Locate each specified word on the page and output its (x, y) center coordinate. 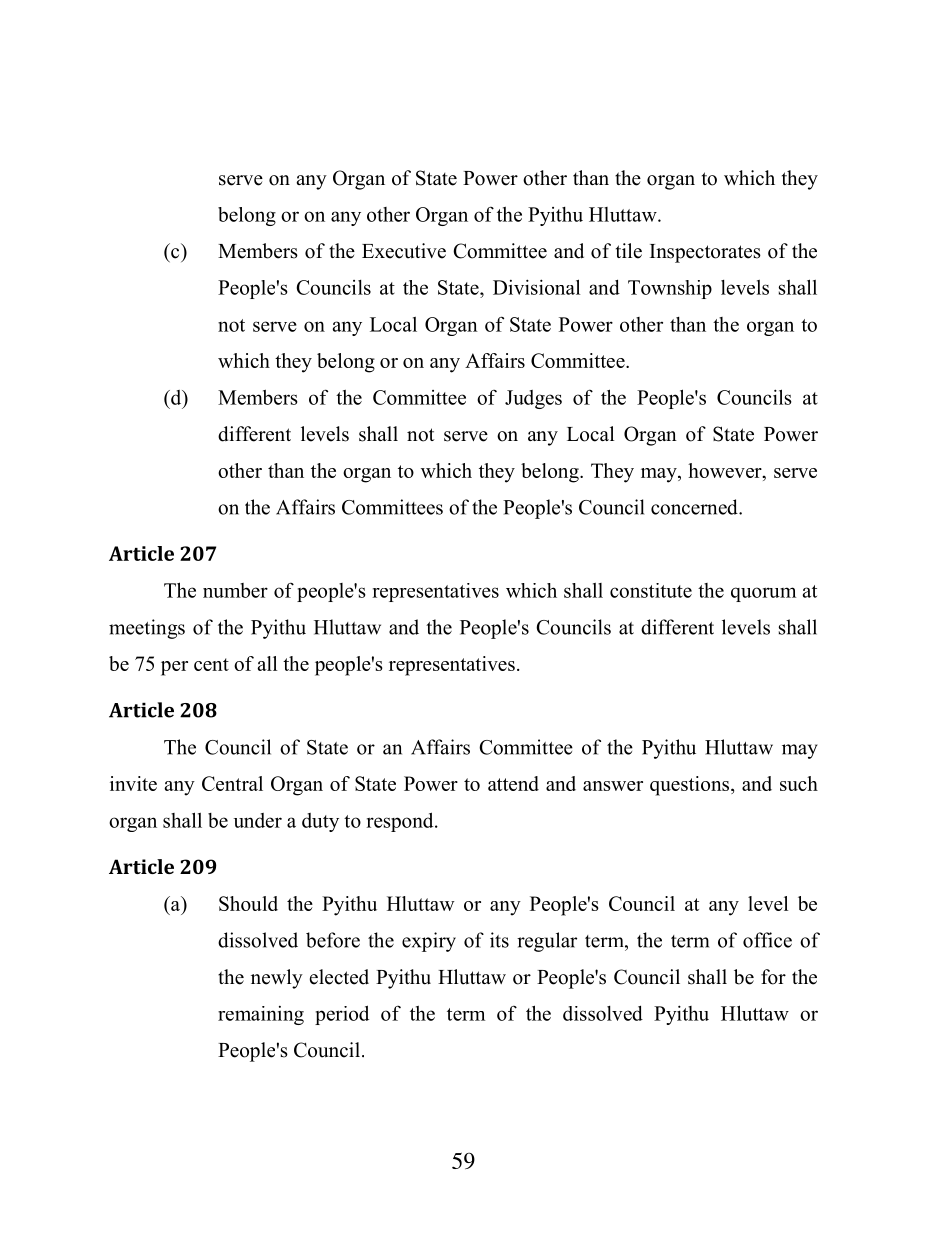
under (258, 820)
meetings (147, 629)
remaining (261, 1015)
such (799, 783)
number (235, 590)
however (726, 470)
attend (513, 783)
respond (401, 822)
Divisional (536, 287)
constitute (651, 590)
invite (133, 783)
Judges (533, 399)
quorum (763, 594)
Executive (404, 251)
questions (691, 786)
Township (670, 289)
